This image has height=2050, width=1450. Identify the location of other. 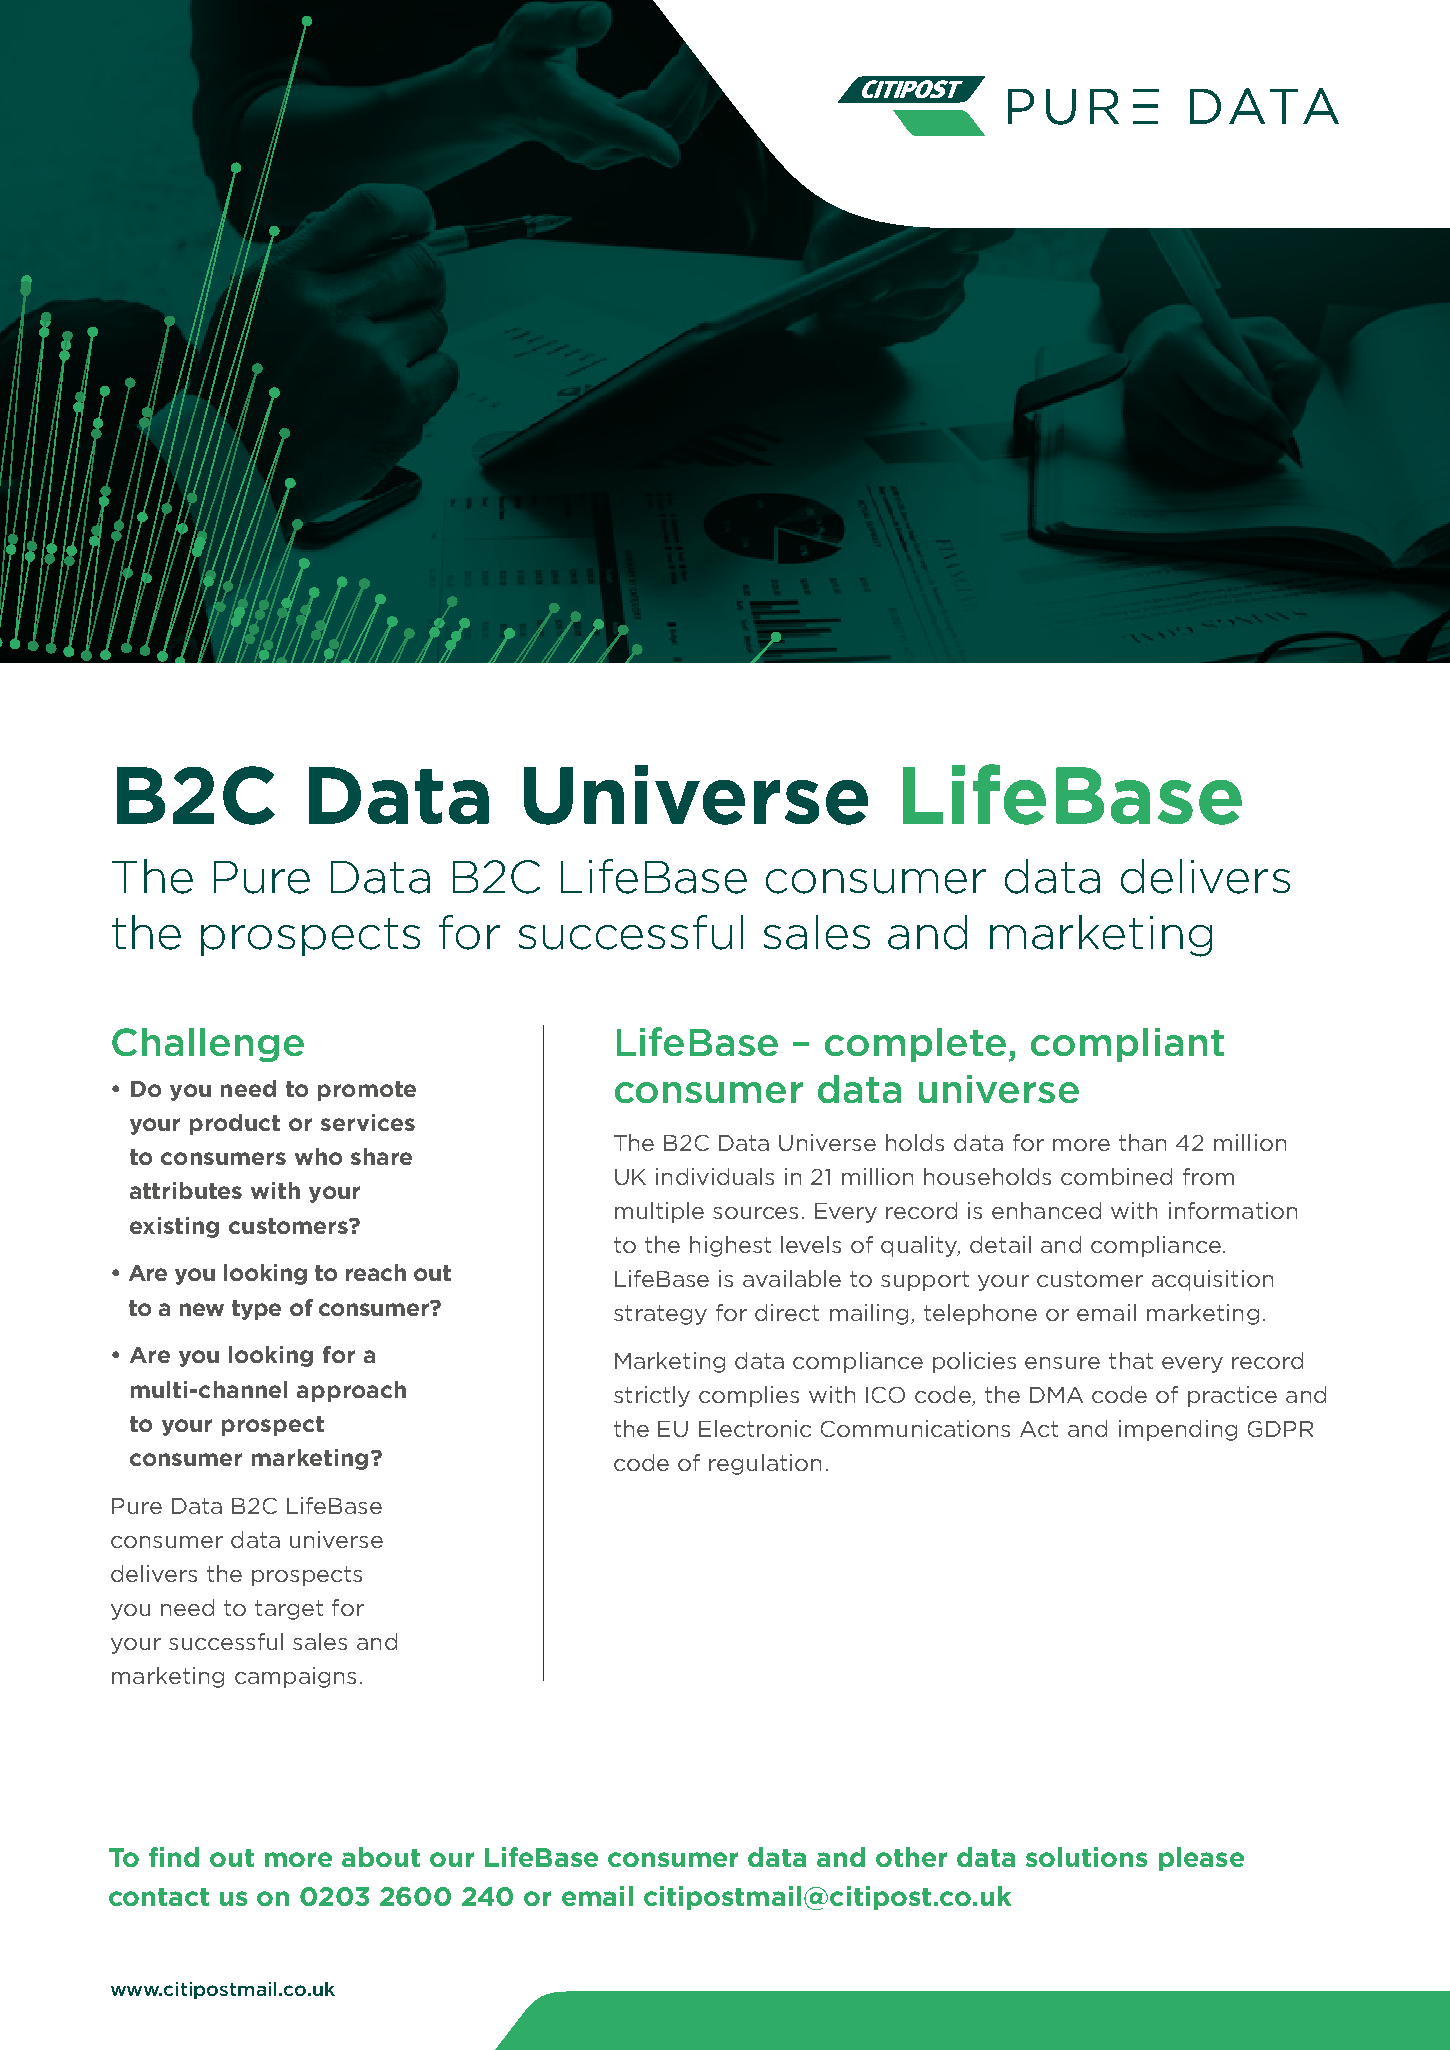
(911, 1857).
